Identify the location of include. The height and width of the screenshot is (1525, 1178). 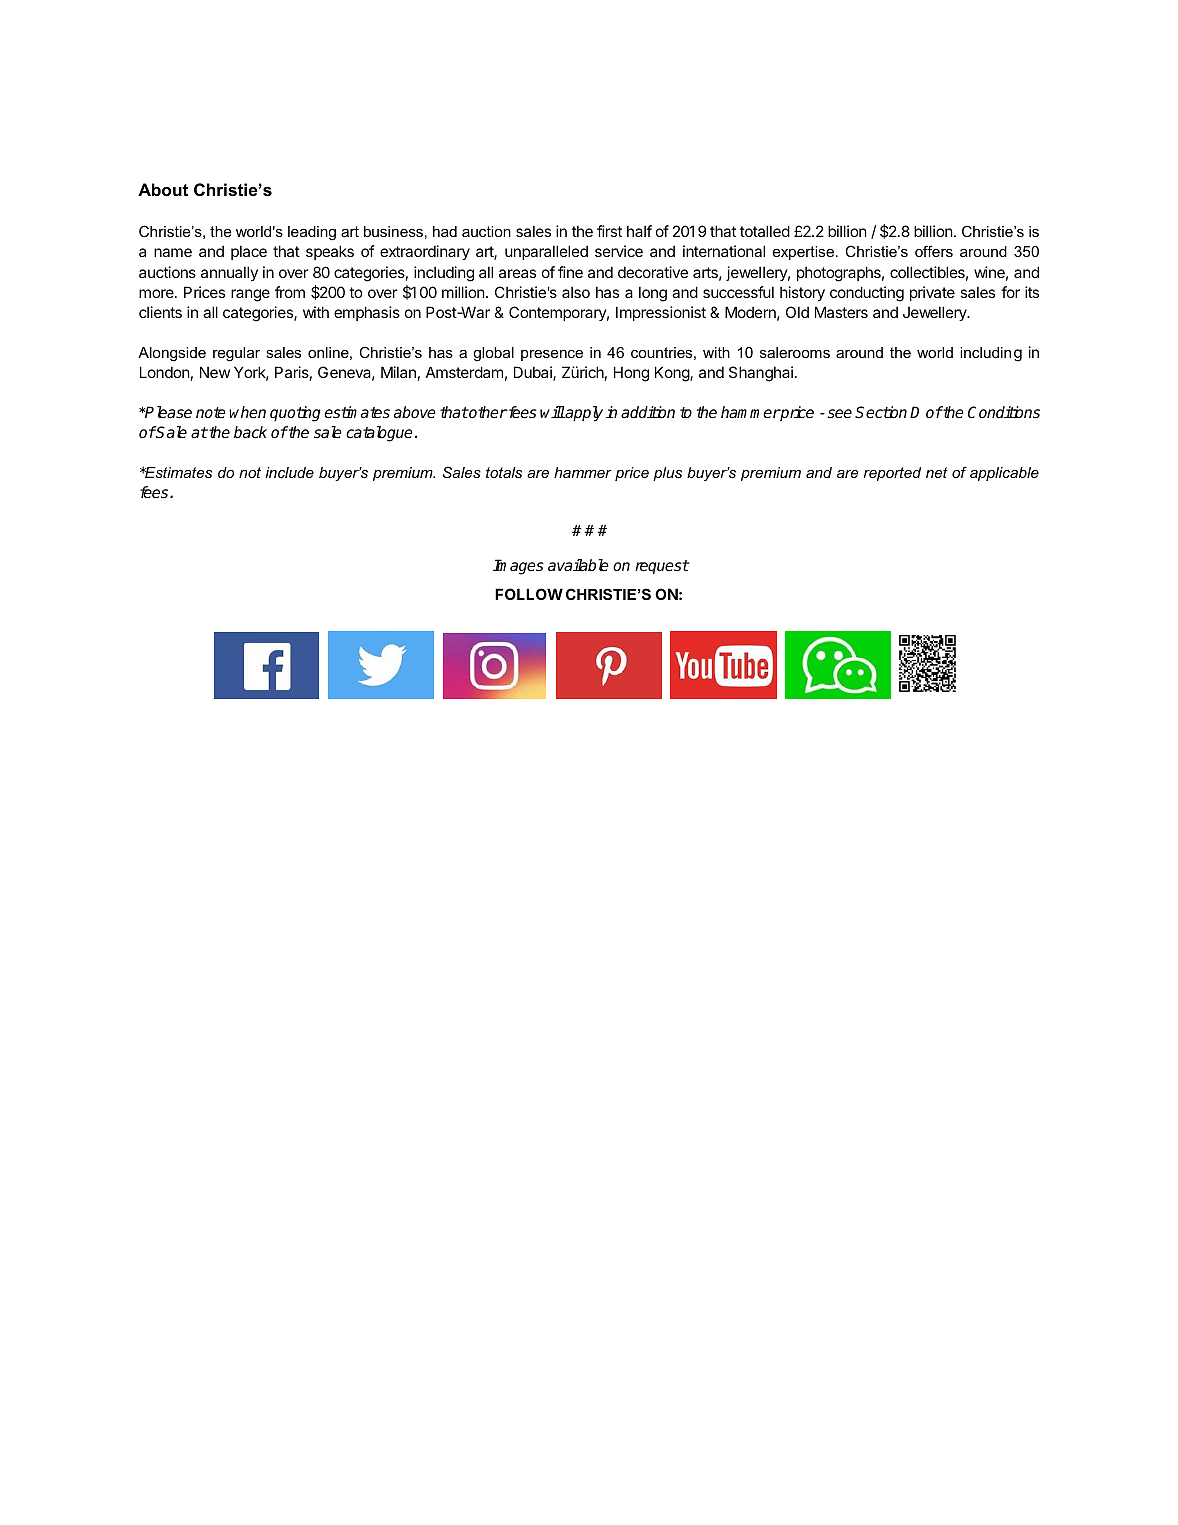
(290, 472).
